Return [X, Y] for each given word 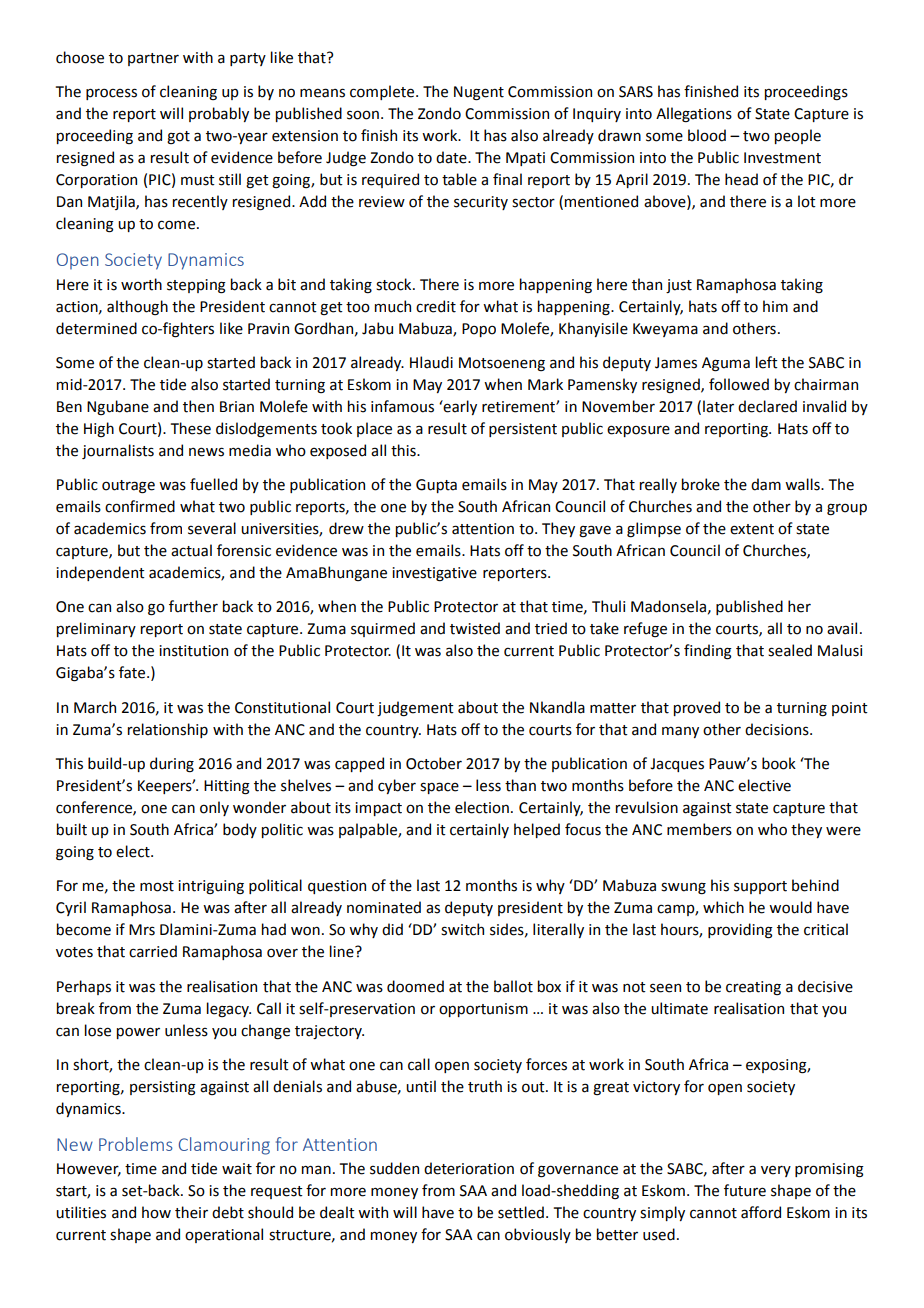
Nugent [479, 93]
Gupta [436, 486]
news [206, 452]
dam [766, 484]
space [439, 788]
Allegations [694, 115]
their [191, 1212]
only [214, 808]
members [699, 829]
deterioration [469, 1168]
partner [153, 59]
